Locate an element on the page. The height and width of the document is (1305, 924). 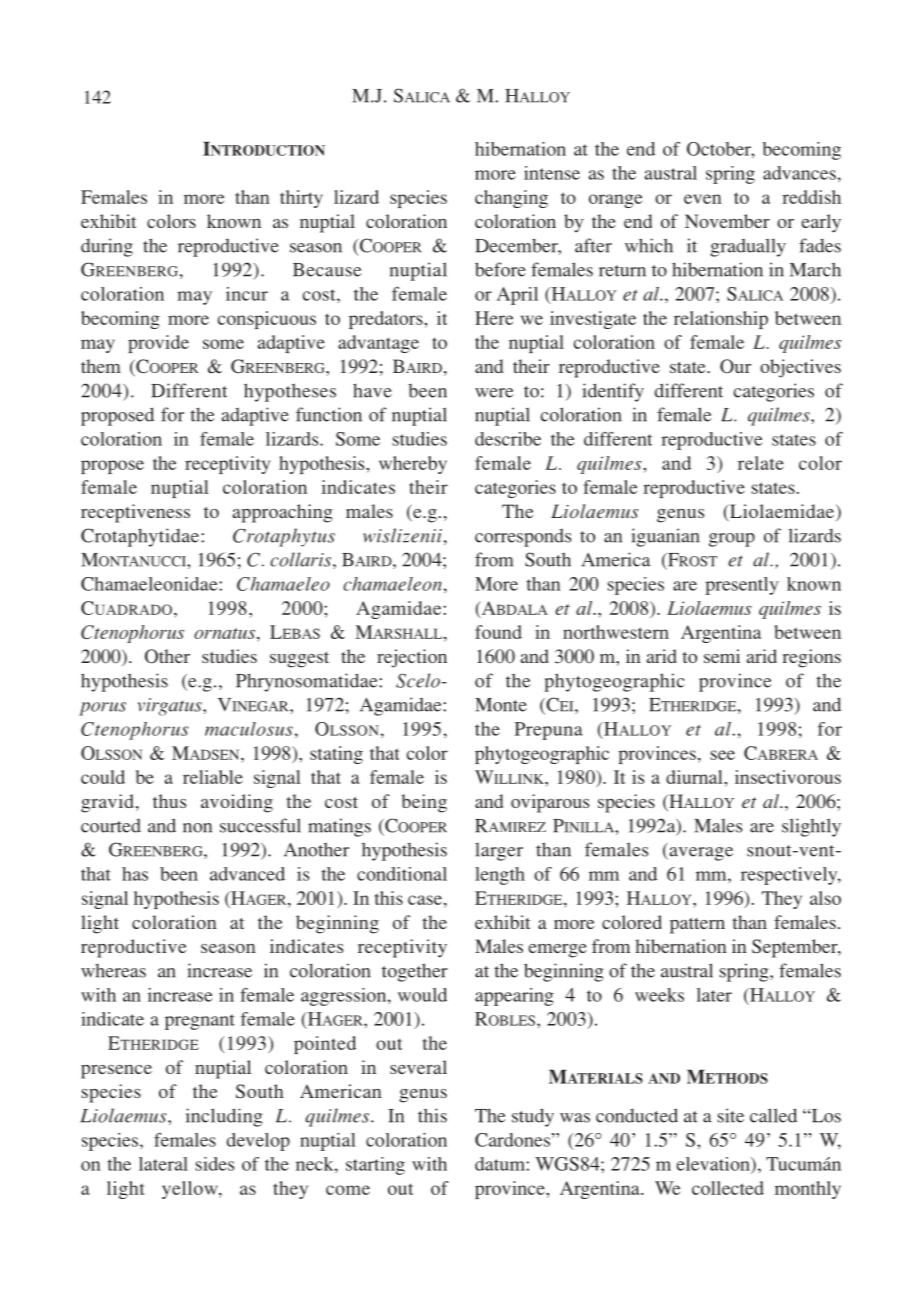
sides is located at coordinates (215, 1164).
